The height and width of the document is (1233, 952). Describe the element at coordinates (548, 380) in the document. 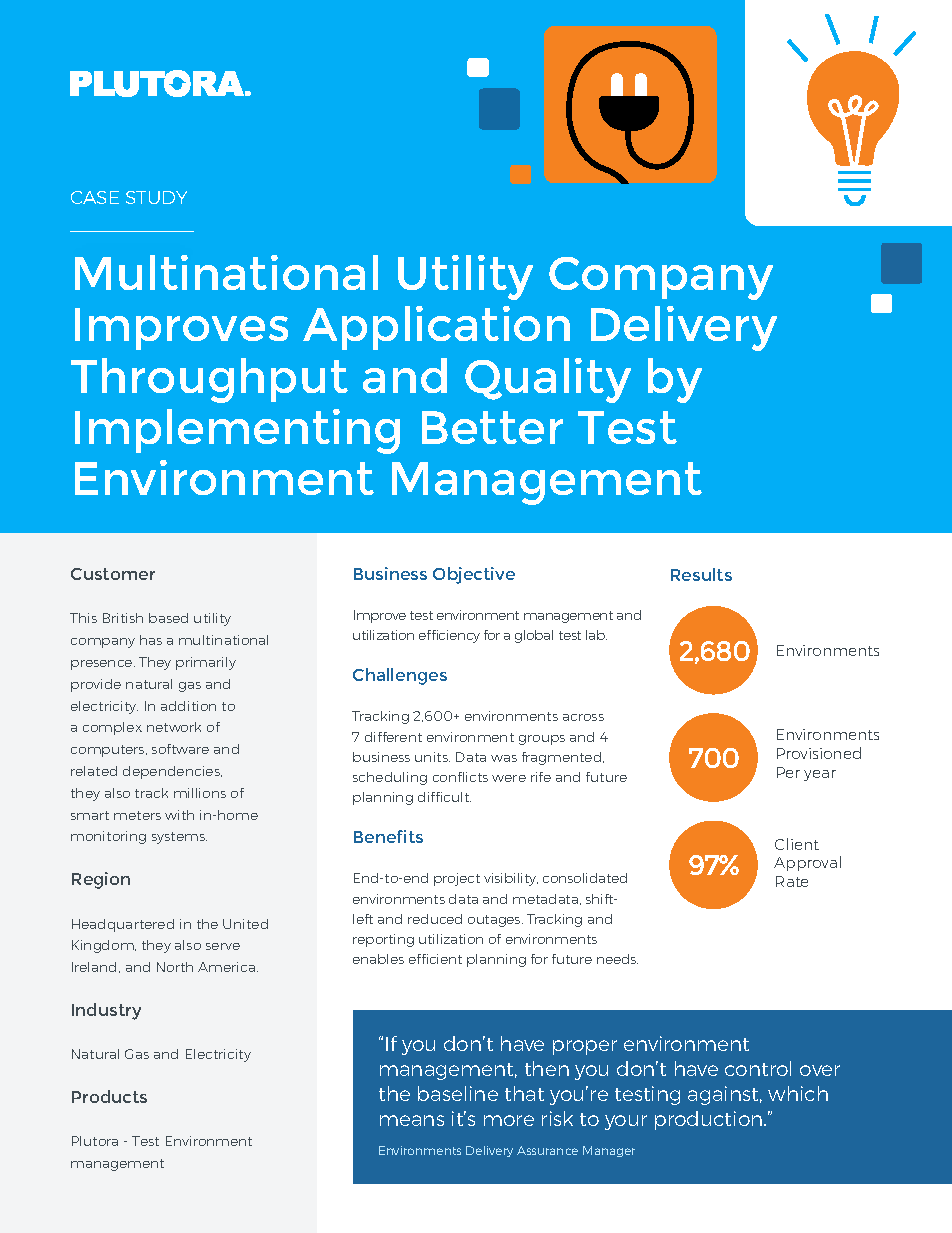

I see `Quality` at that location.
